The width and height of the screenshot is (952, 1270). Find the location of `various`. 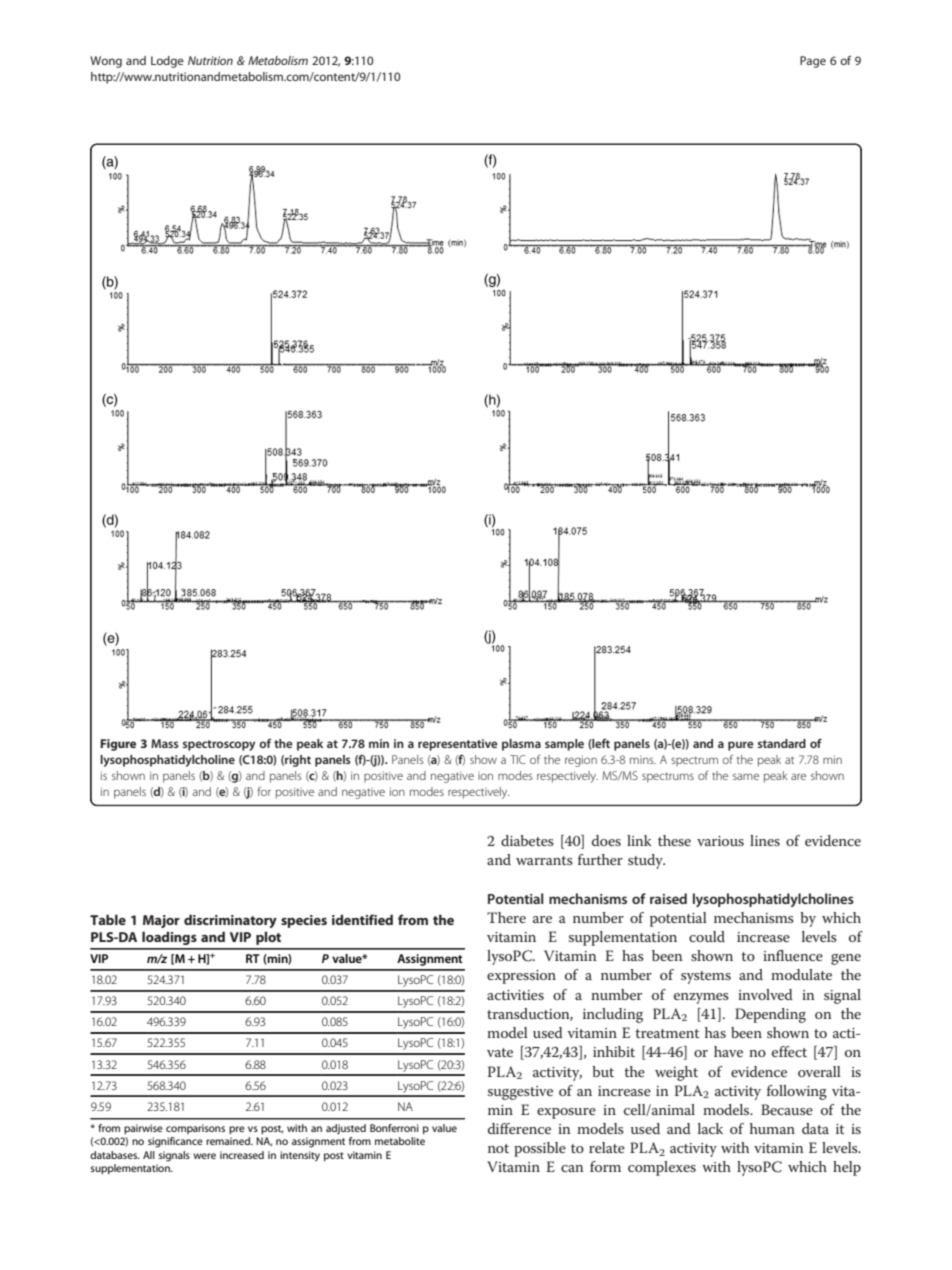

various is located at coordinates (720, 841).
